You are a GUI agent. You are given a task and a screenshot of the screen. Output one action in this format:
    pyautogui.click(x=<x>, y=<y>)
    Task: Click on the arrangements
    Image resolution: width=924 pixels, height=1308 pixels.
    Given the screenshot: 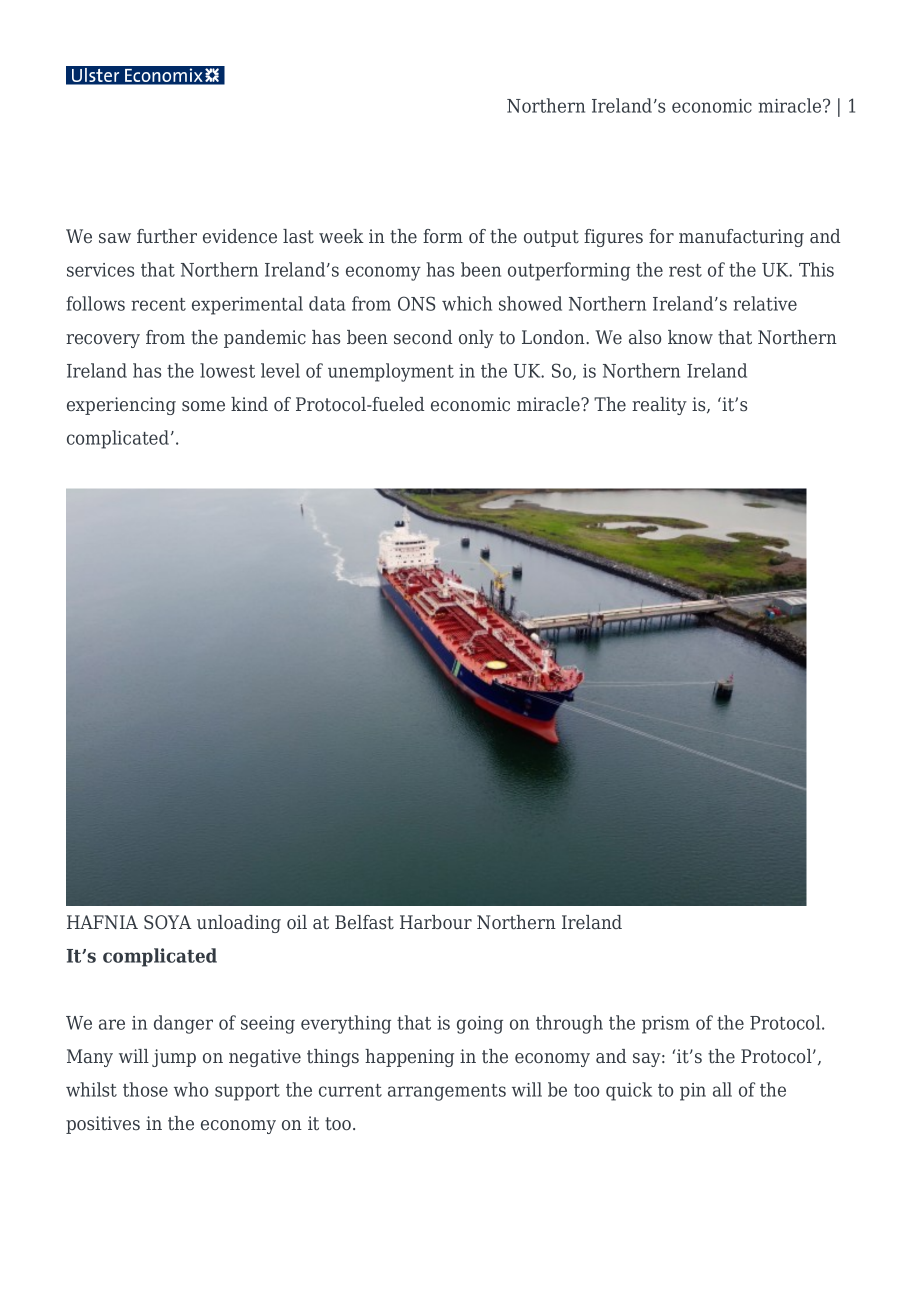 What is the action you would take?
    pyautogui.click(x=447, y=1092)
